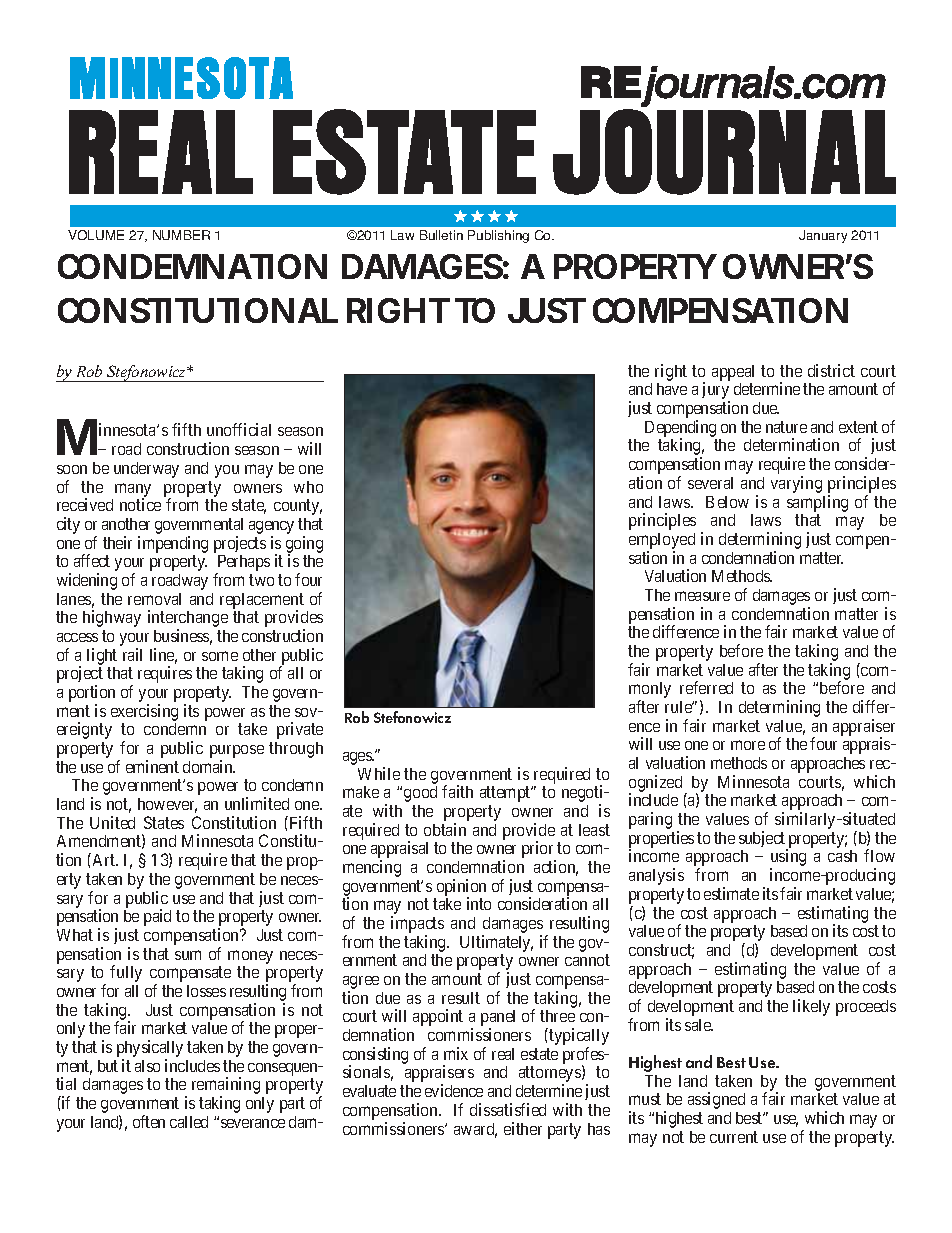  Describe the element at coordinates (823, 236) in the screenshot. I see `January` at that location.
